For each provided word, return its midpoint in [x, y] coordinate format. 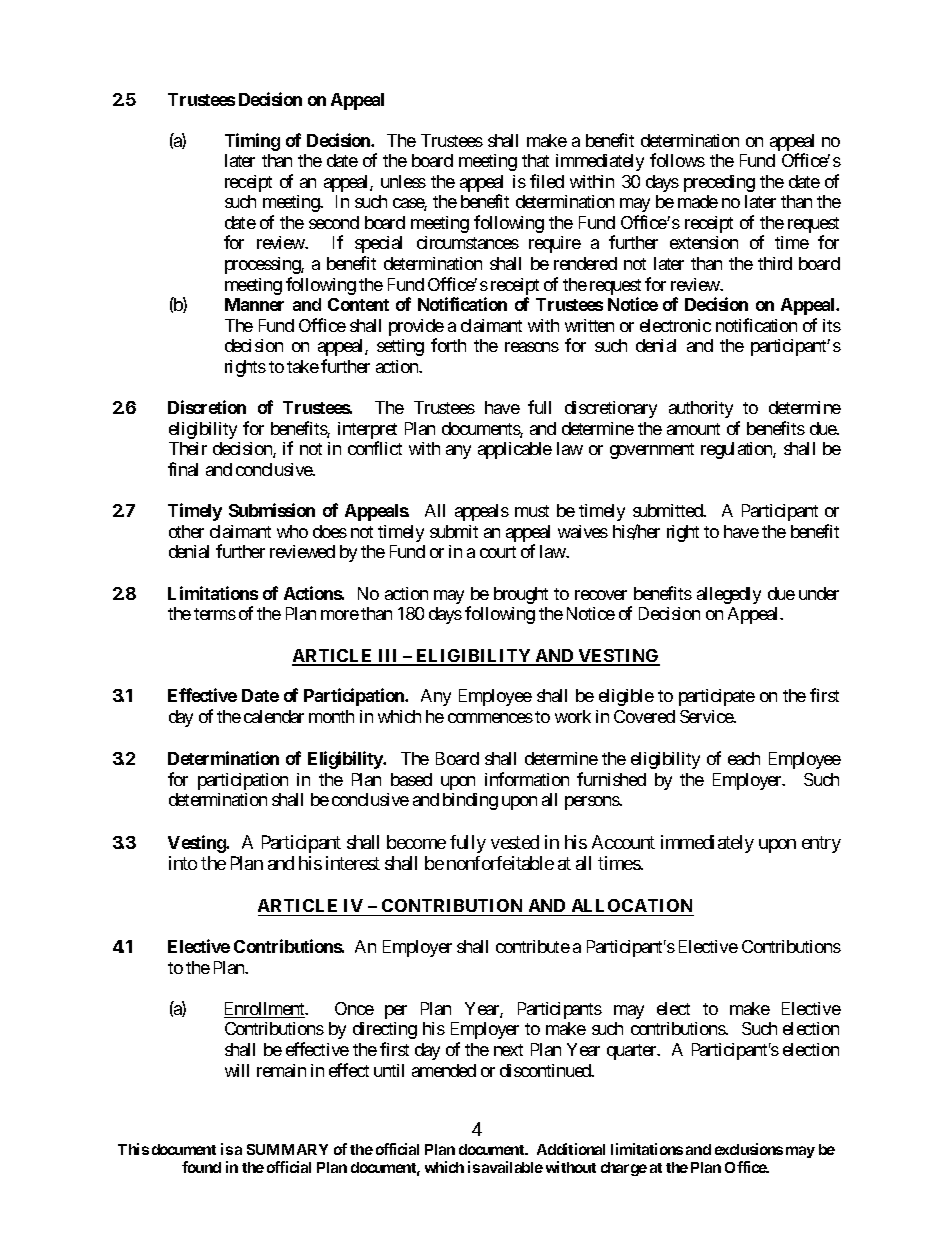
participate [717, 697]
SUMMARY [287, 1149]
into [183, 863]
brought [521, 595]
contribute [533, 946]
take [303, 366]
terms [215, 614]
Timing [252, 142]
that [535, 160]
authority [701, 409]
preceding [719, 183]
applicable [515, 450]
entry [821, 844]
